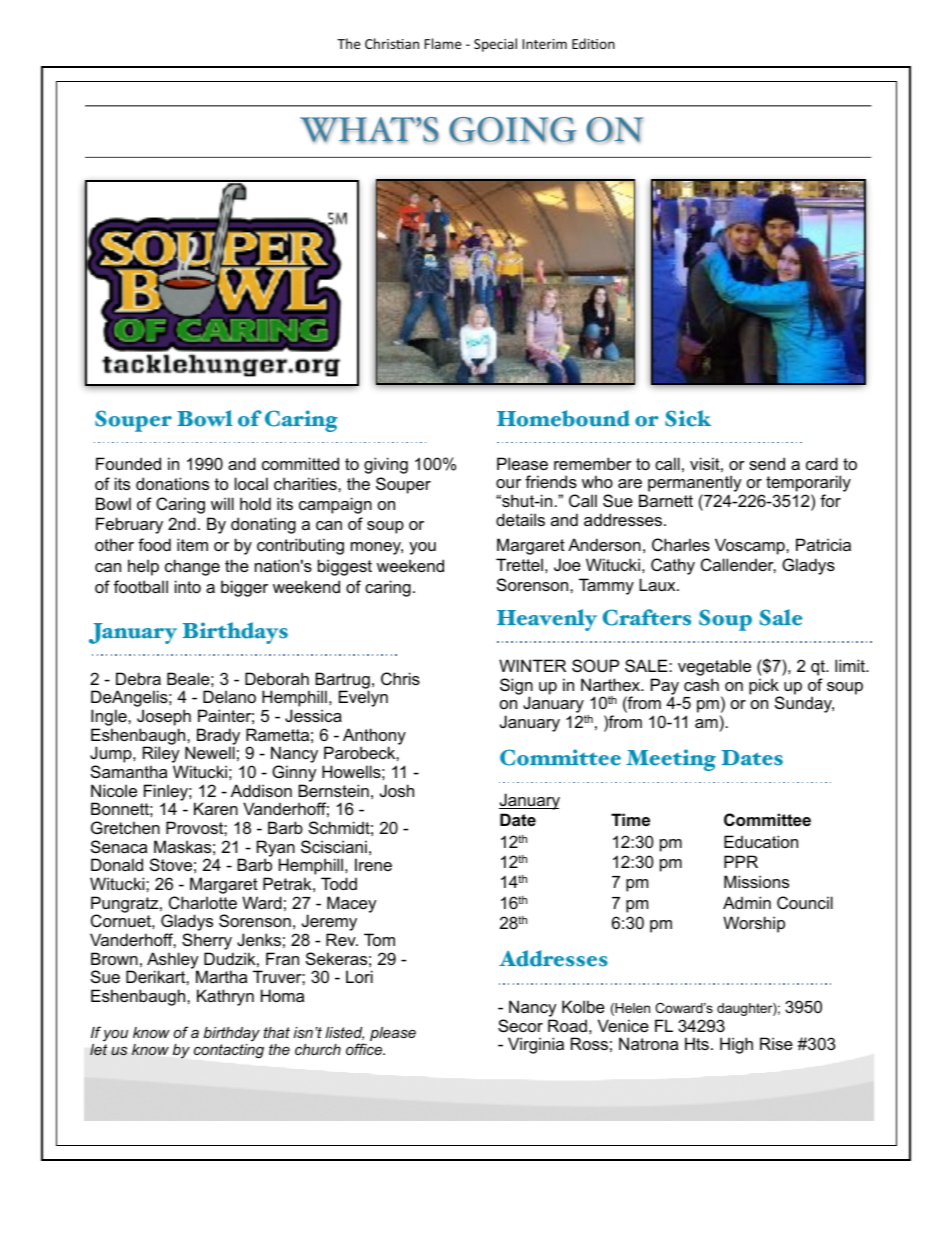  What do you see at coordinates (443, 43) in the document?
I see `Flame` at bounding box center [443, 43].
